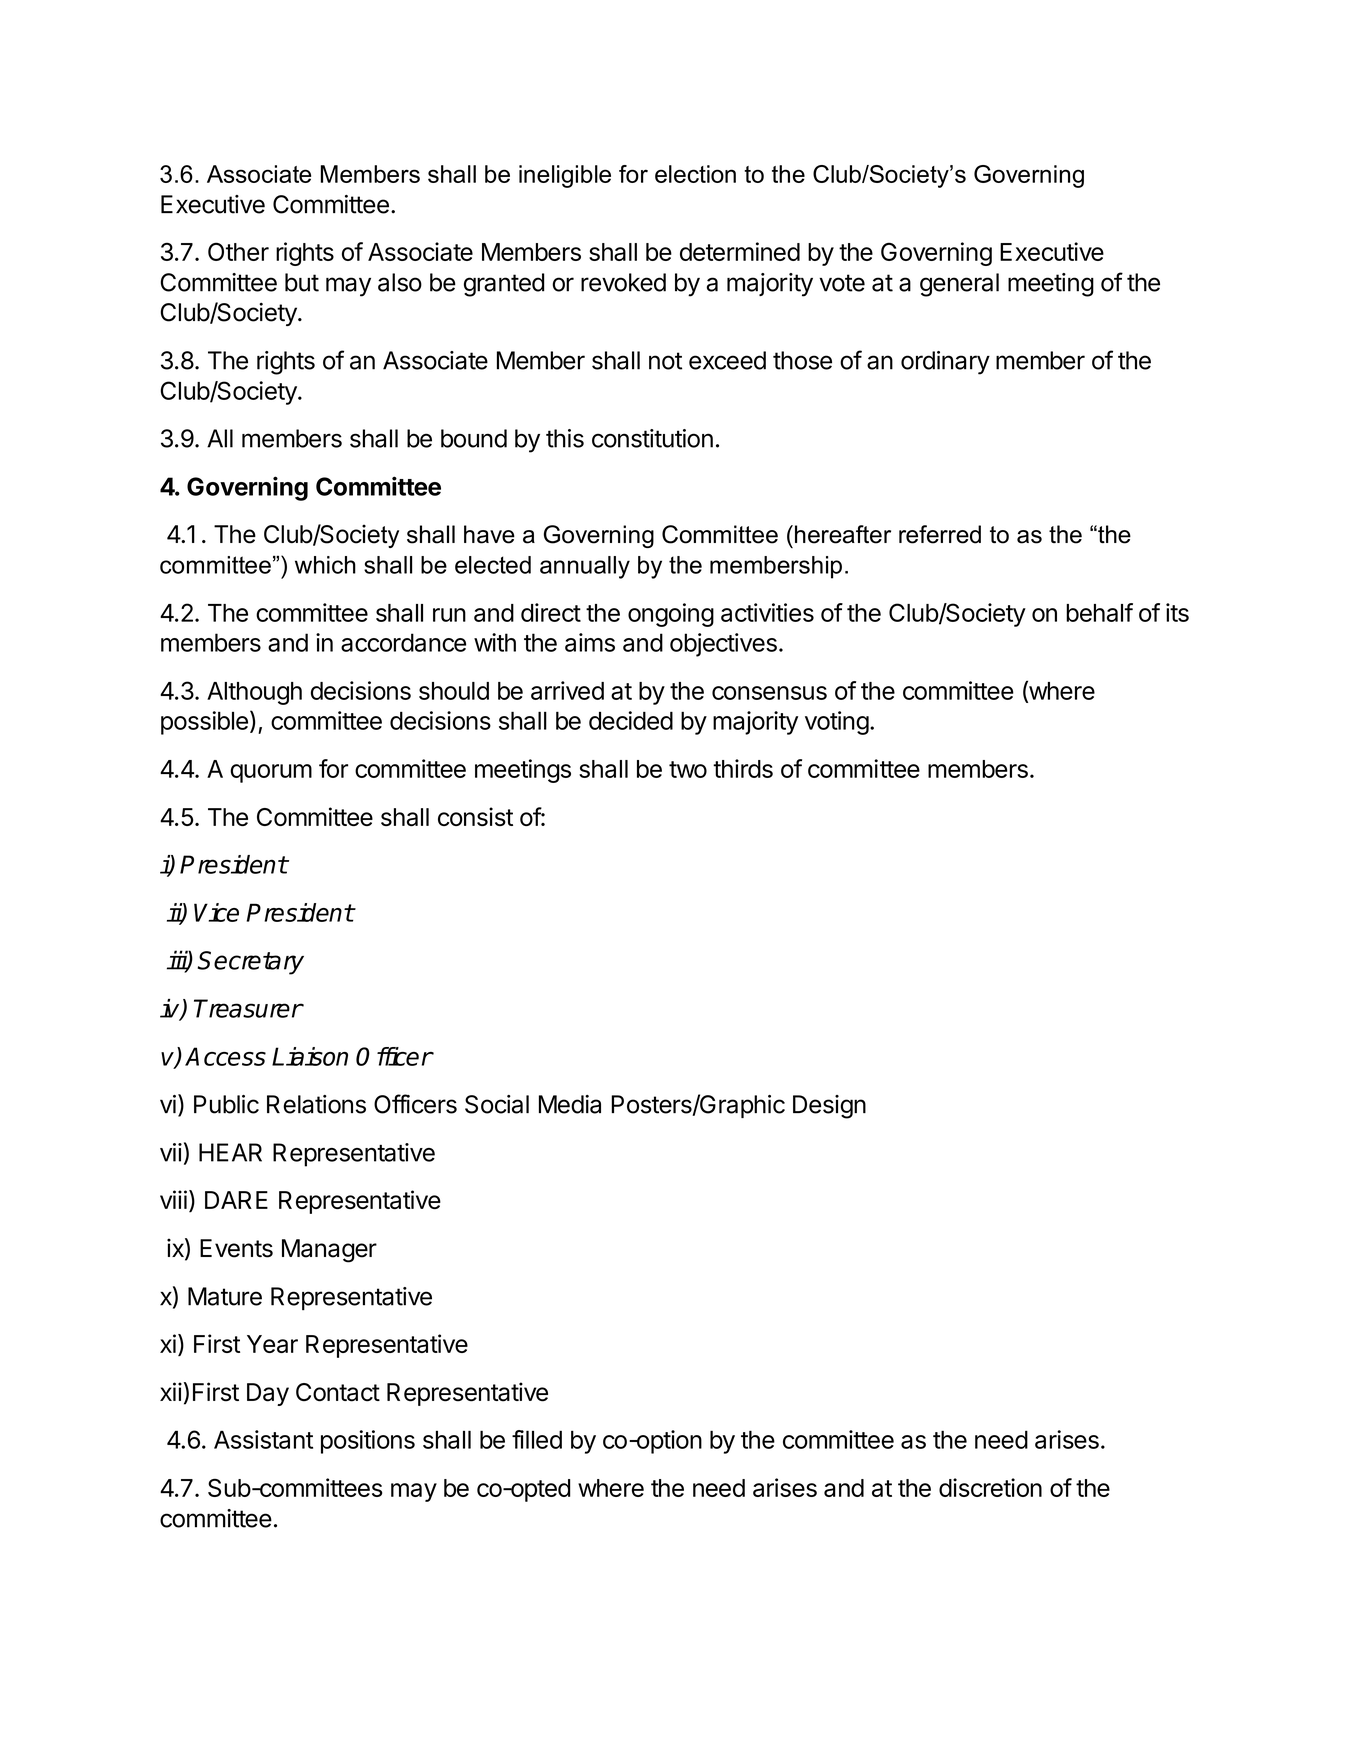  What do you see at coordinates (671, 615) in the image?
I see `ongoing` at bounding box center [671, 615].
